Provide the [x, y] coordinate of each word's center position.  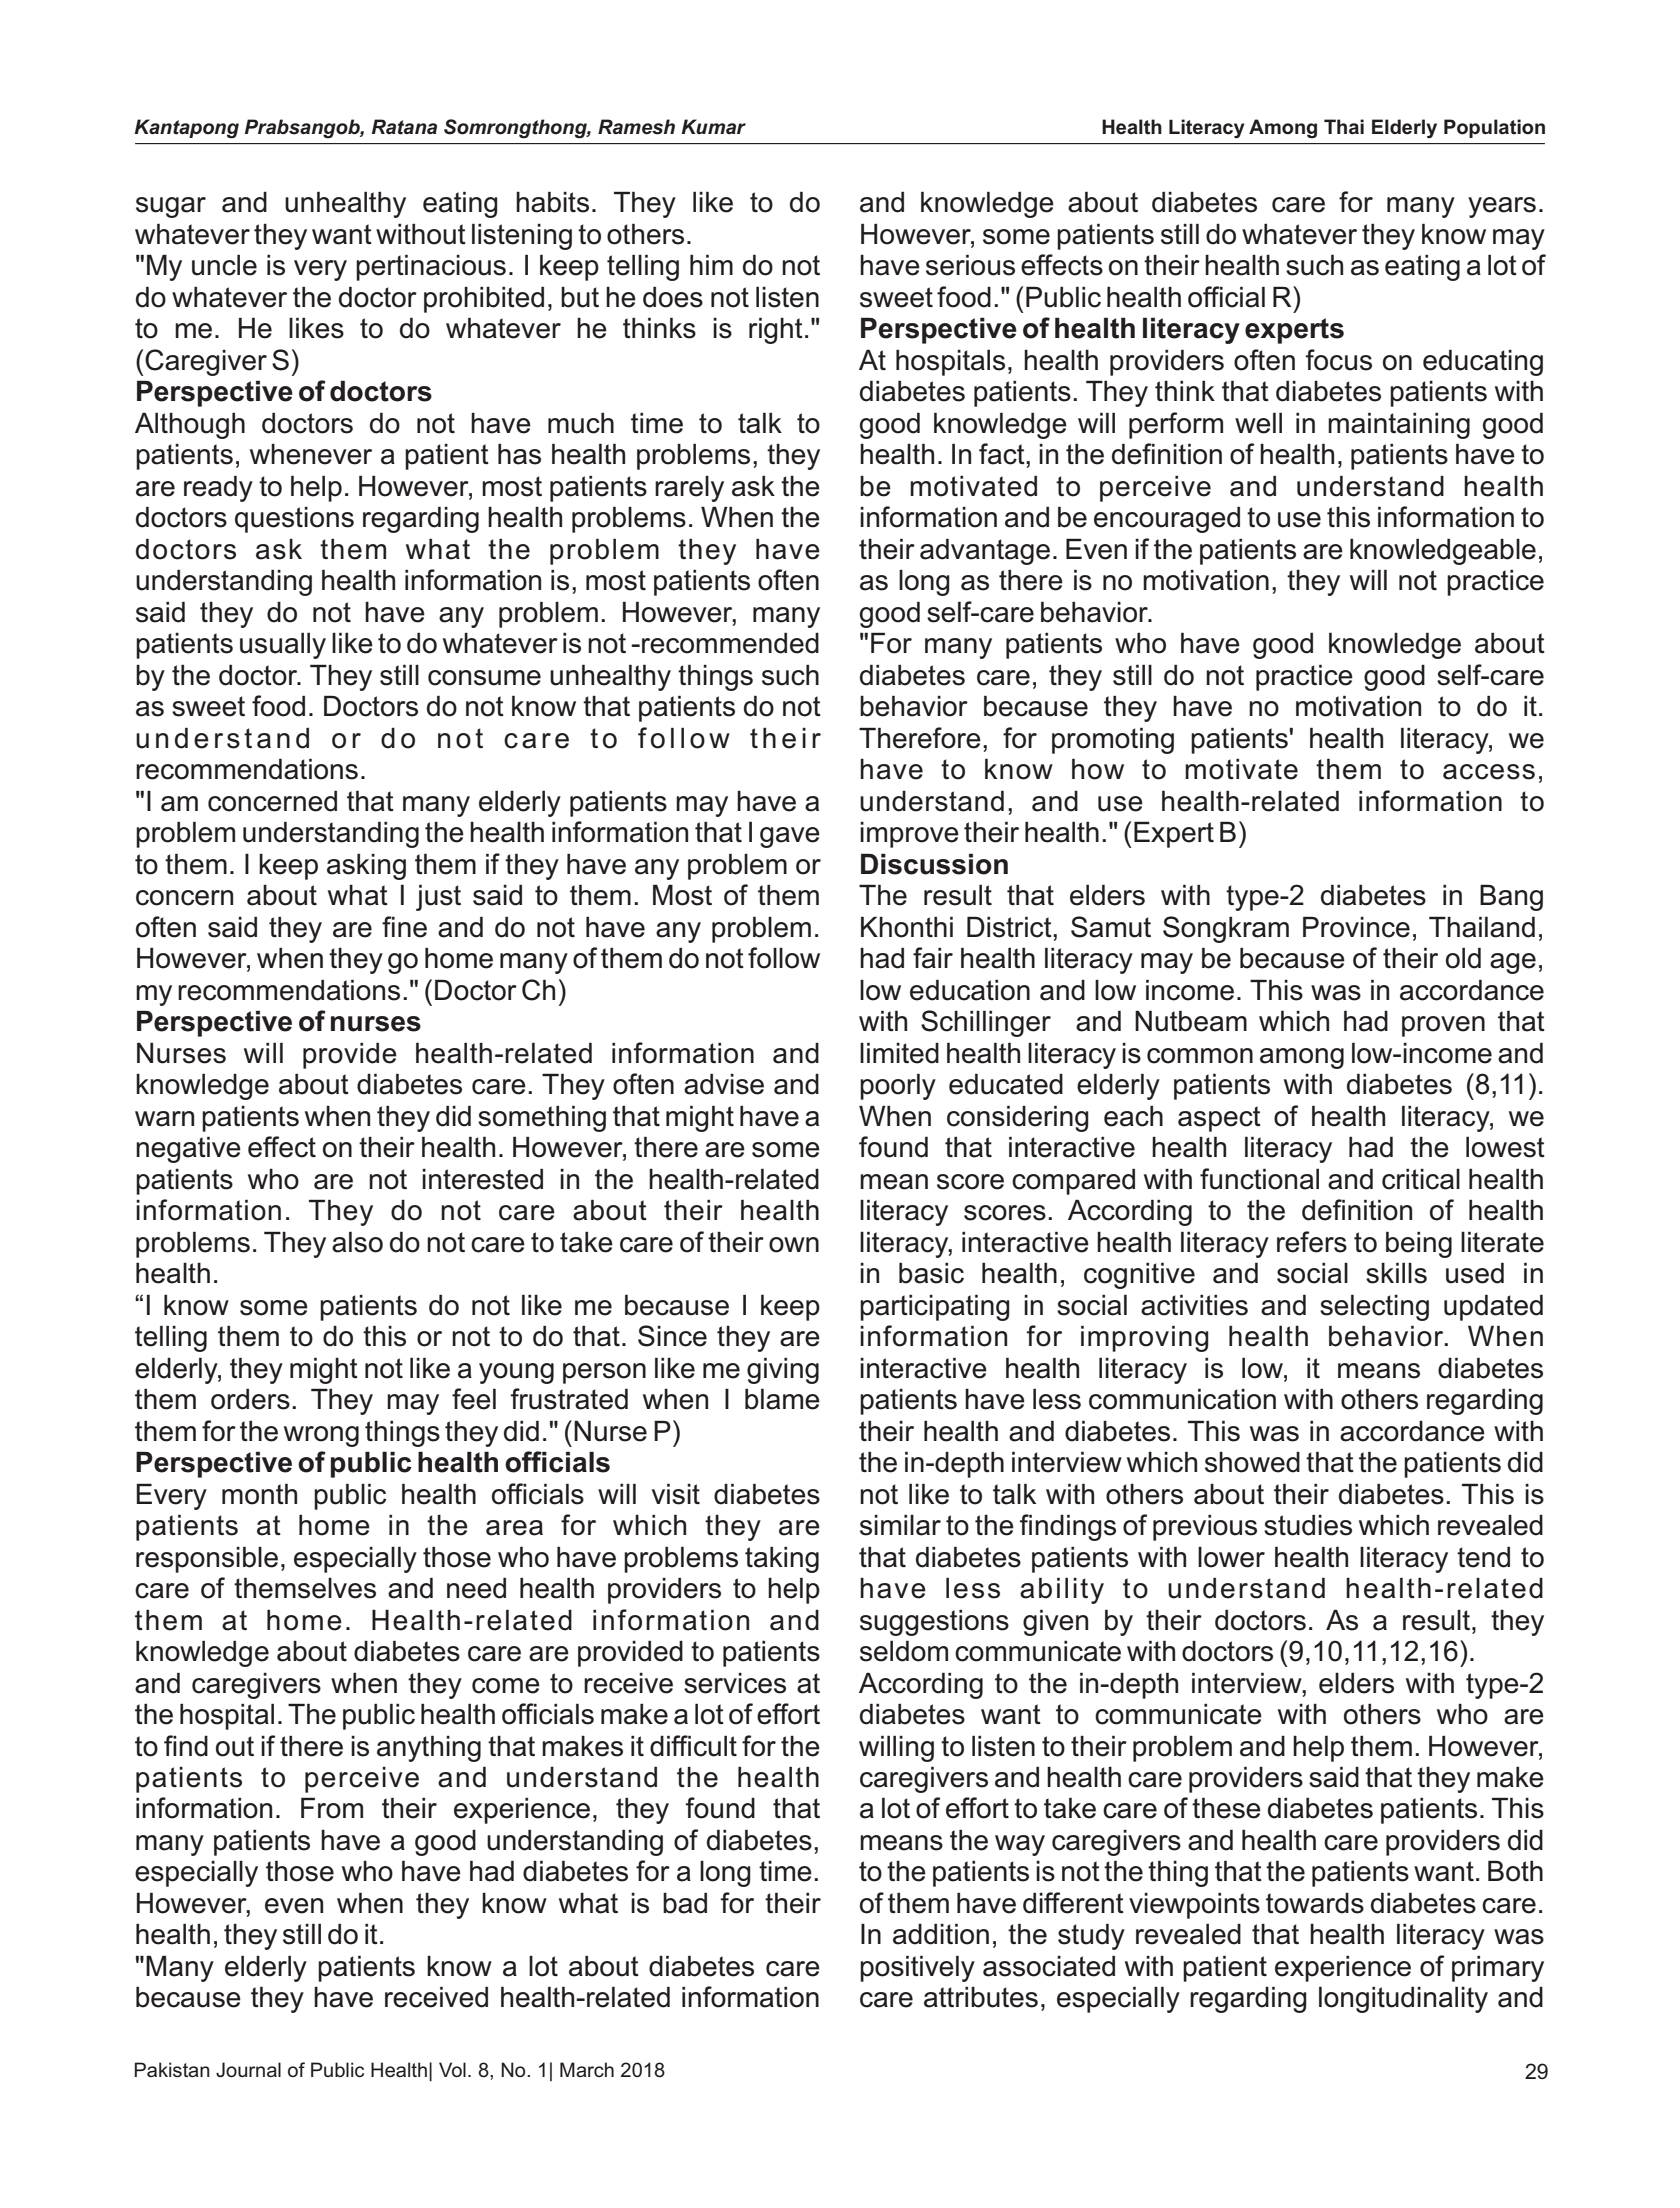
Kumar [713, 126]
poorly [898, 1086]
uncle [224, 265]
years [1502, 207]
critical [1421, 1179]
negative [188, 1149]
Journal [248, 2070]
